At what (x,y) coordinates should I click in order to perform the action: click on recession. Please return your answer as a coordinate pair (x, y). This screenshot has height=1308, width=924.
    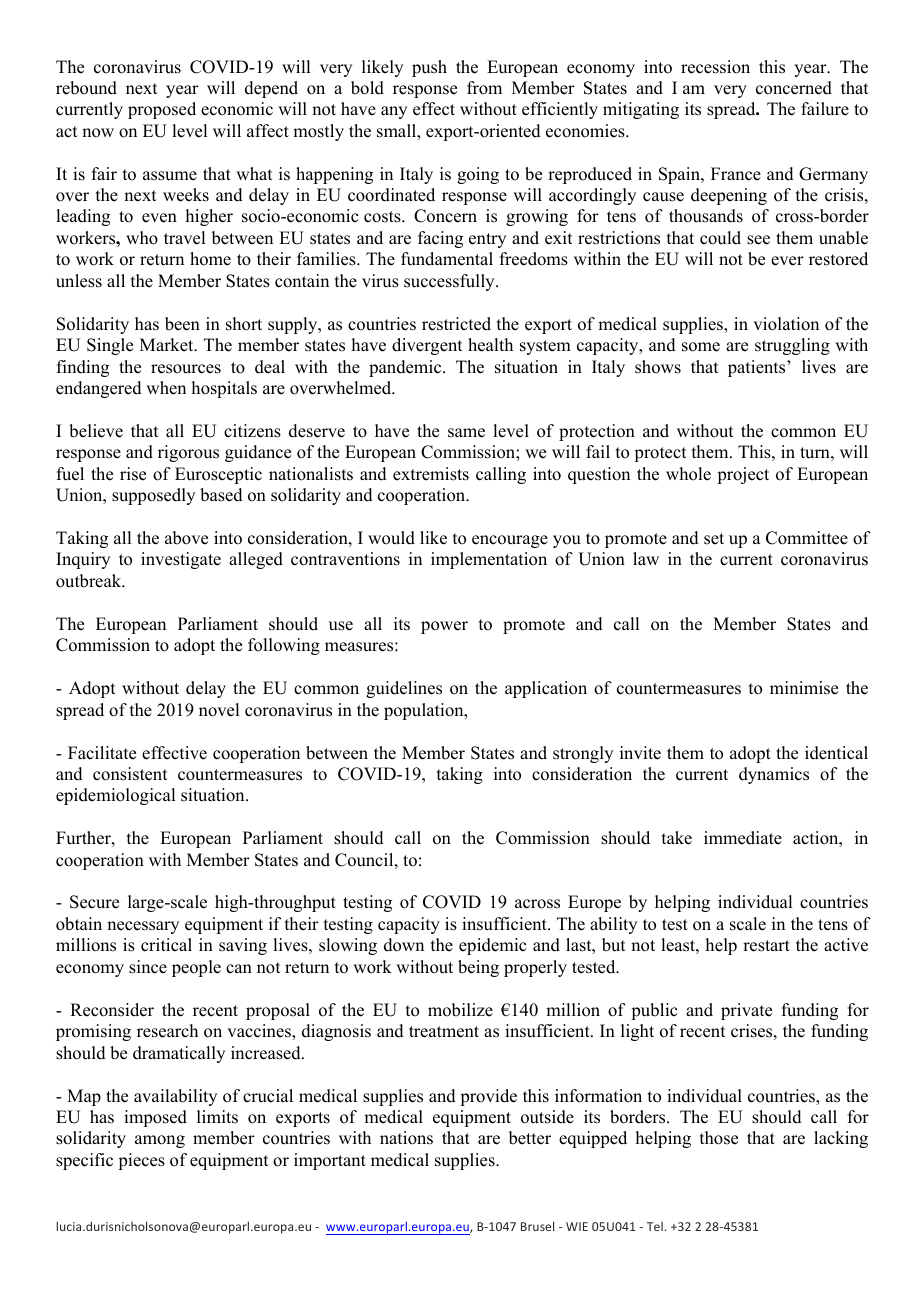
    Looking at the image, I should click on (715, 67).
